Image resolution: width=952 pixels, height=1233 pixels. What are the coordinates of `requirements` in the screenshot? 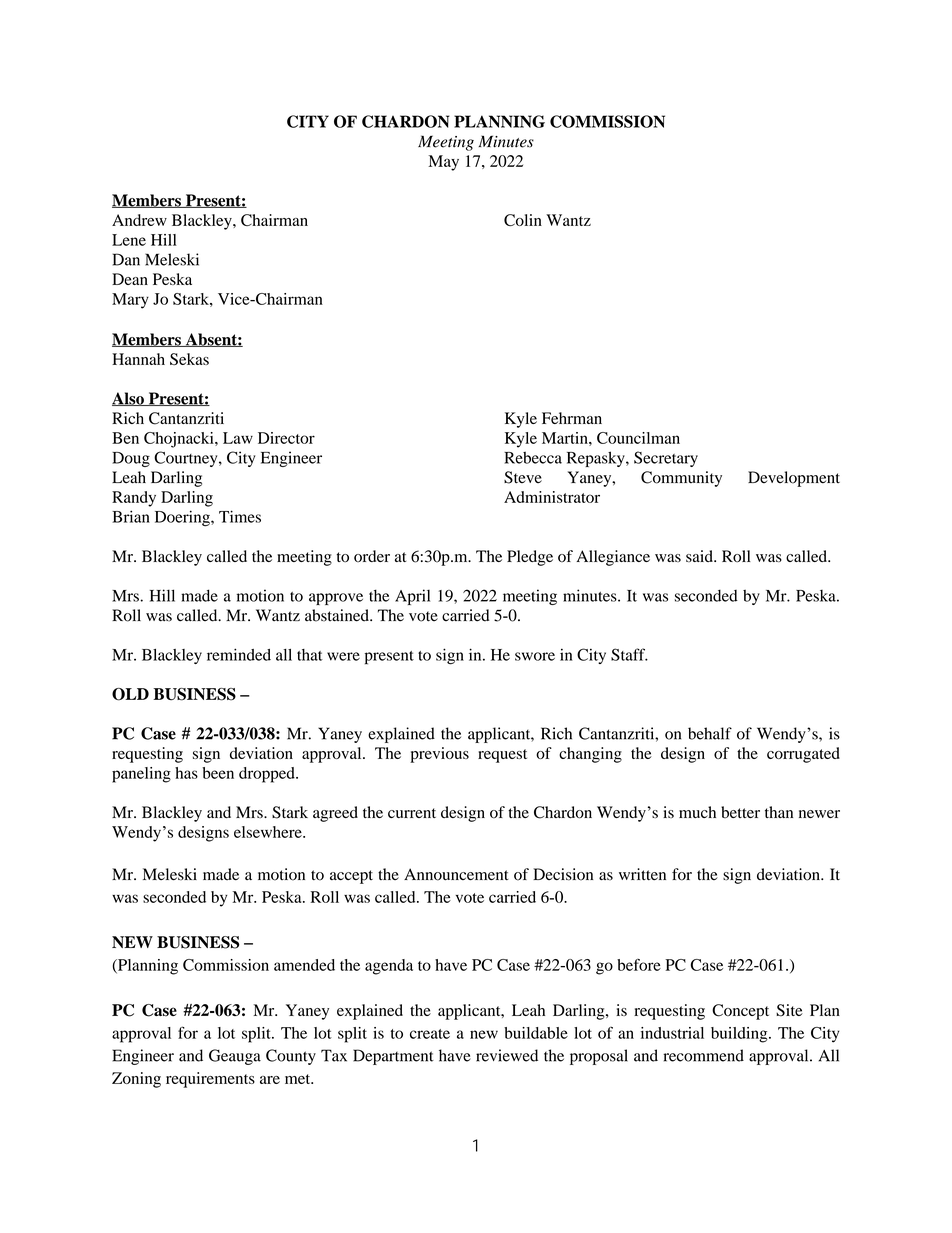 It's located at (210, 1080).
